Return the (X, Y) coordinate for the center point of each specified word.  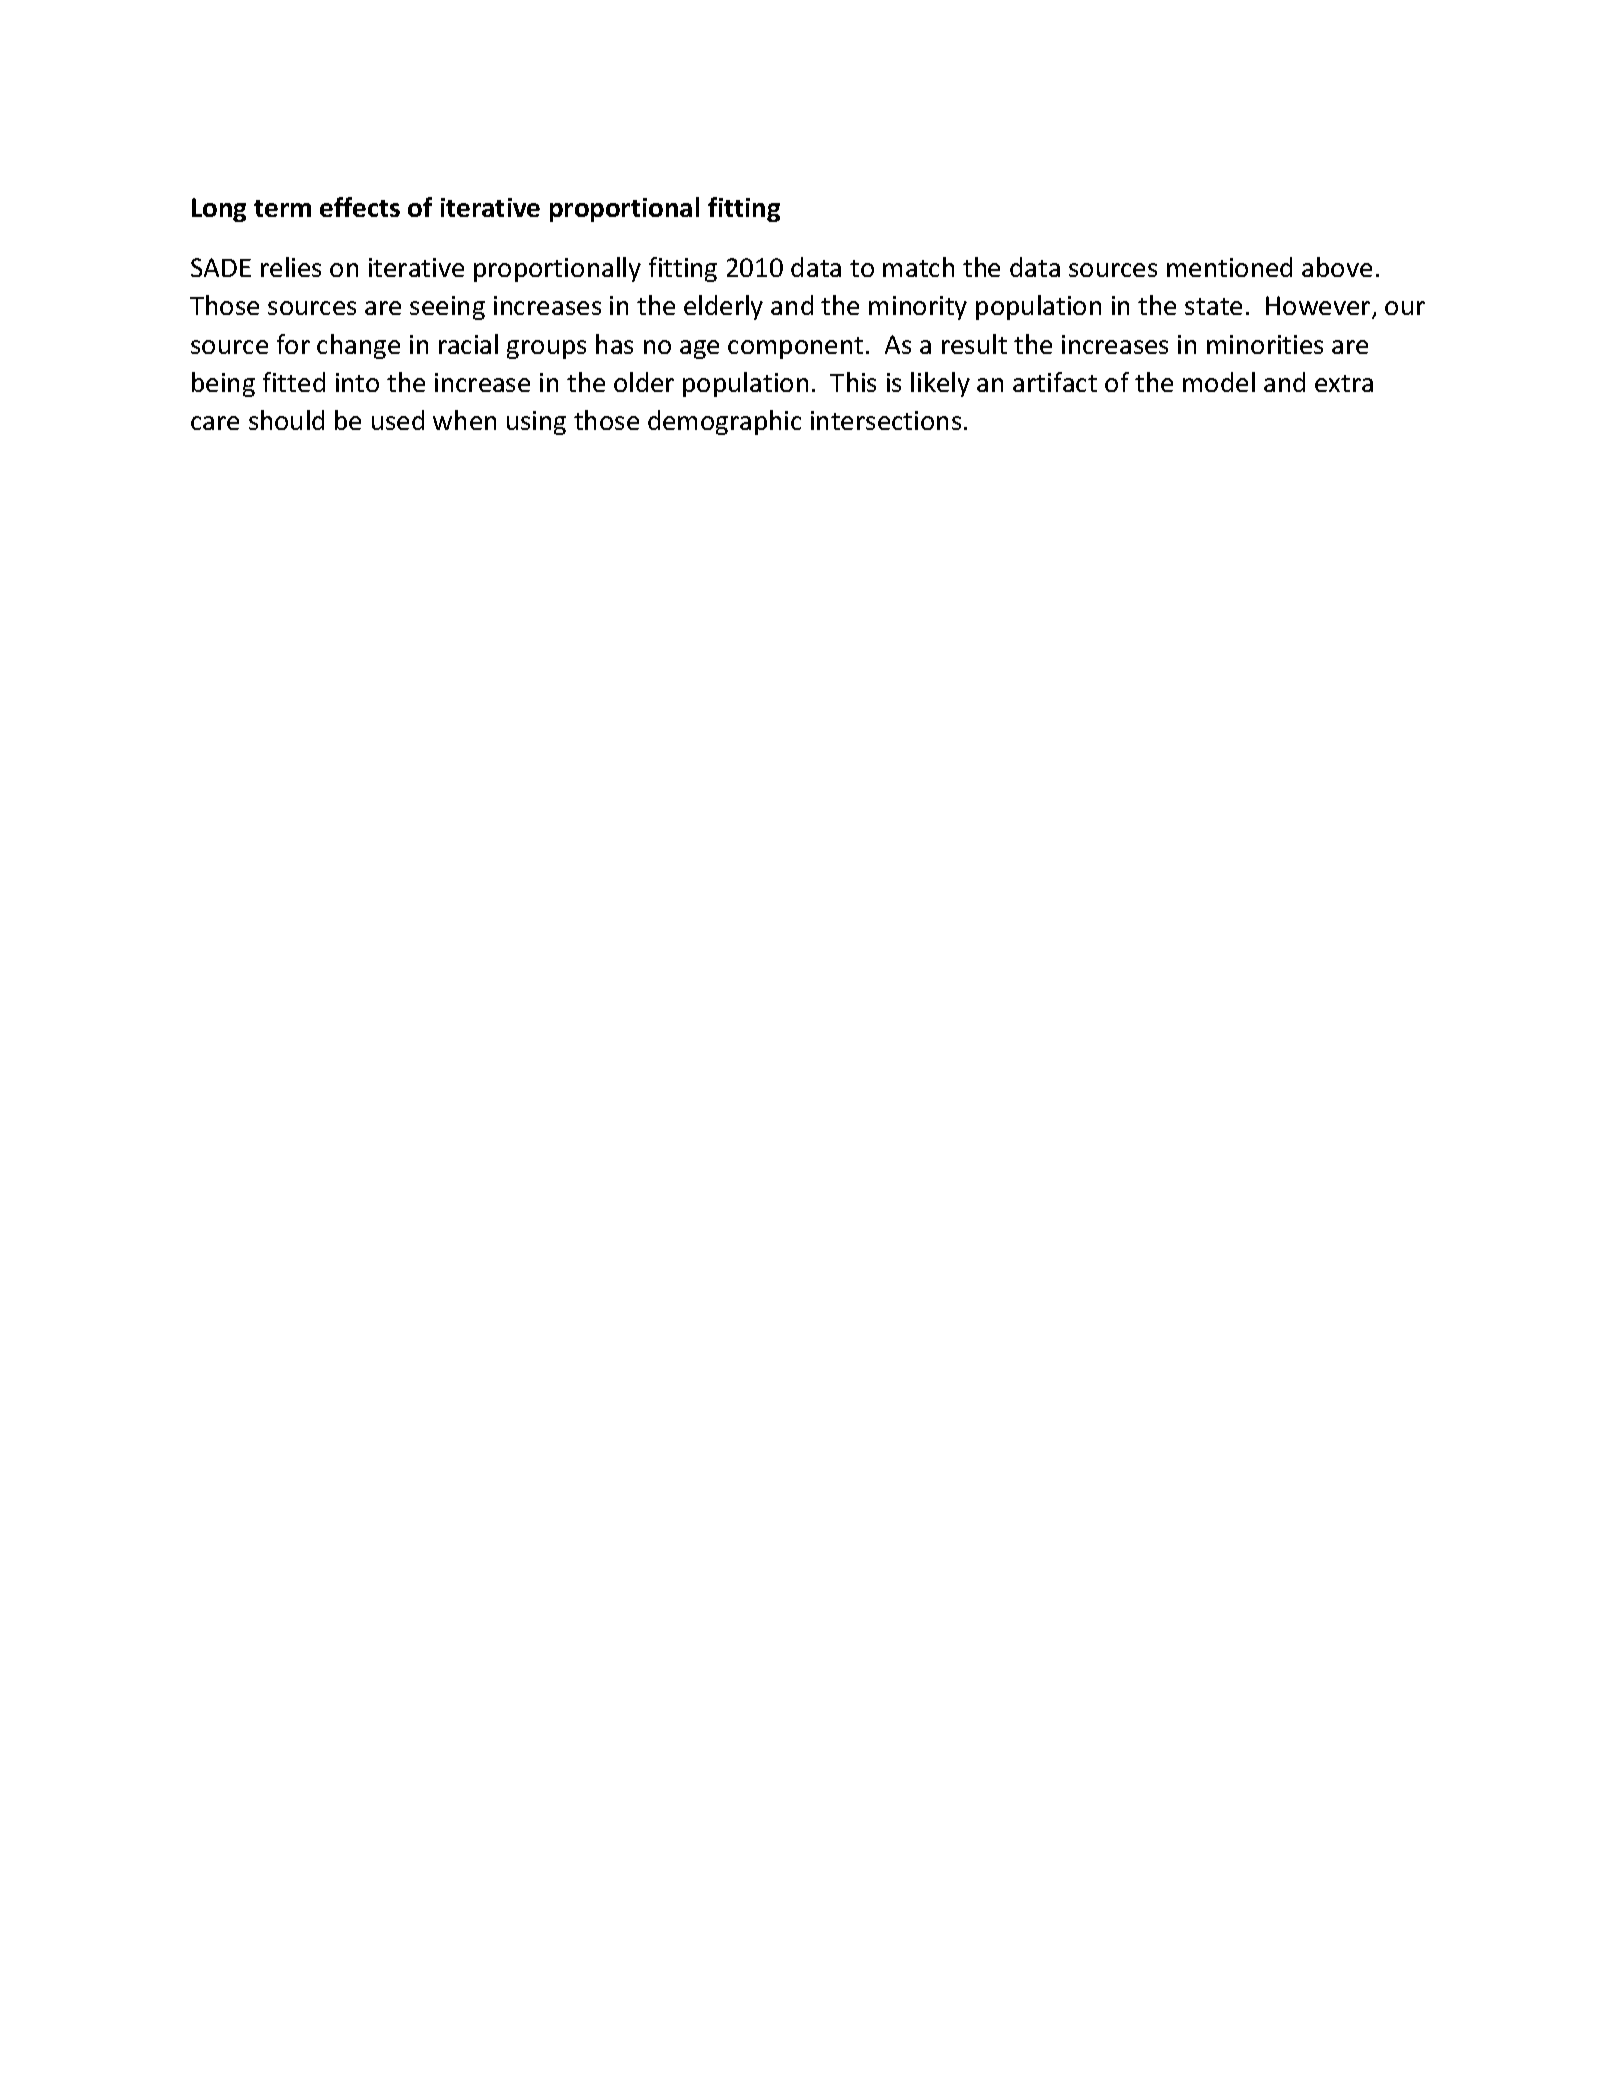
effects (360, 207)
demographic (724, 422)
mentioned (1229, 267)
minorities (1265, 344)
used (398, 420)
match (918, 267)
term (282, 208)
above (1337, 267)
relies (291, 267)
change (358, 346)
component (795, 348)
